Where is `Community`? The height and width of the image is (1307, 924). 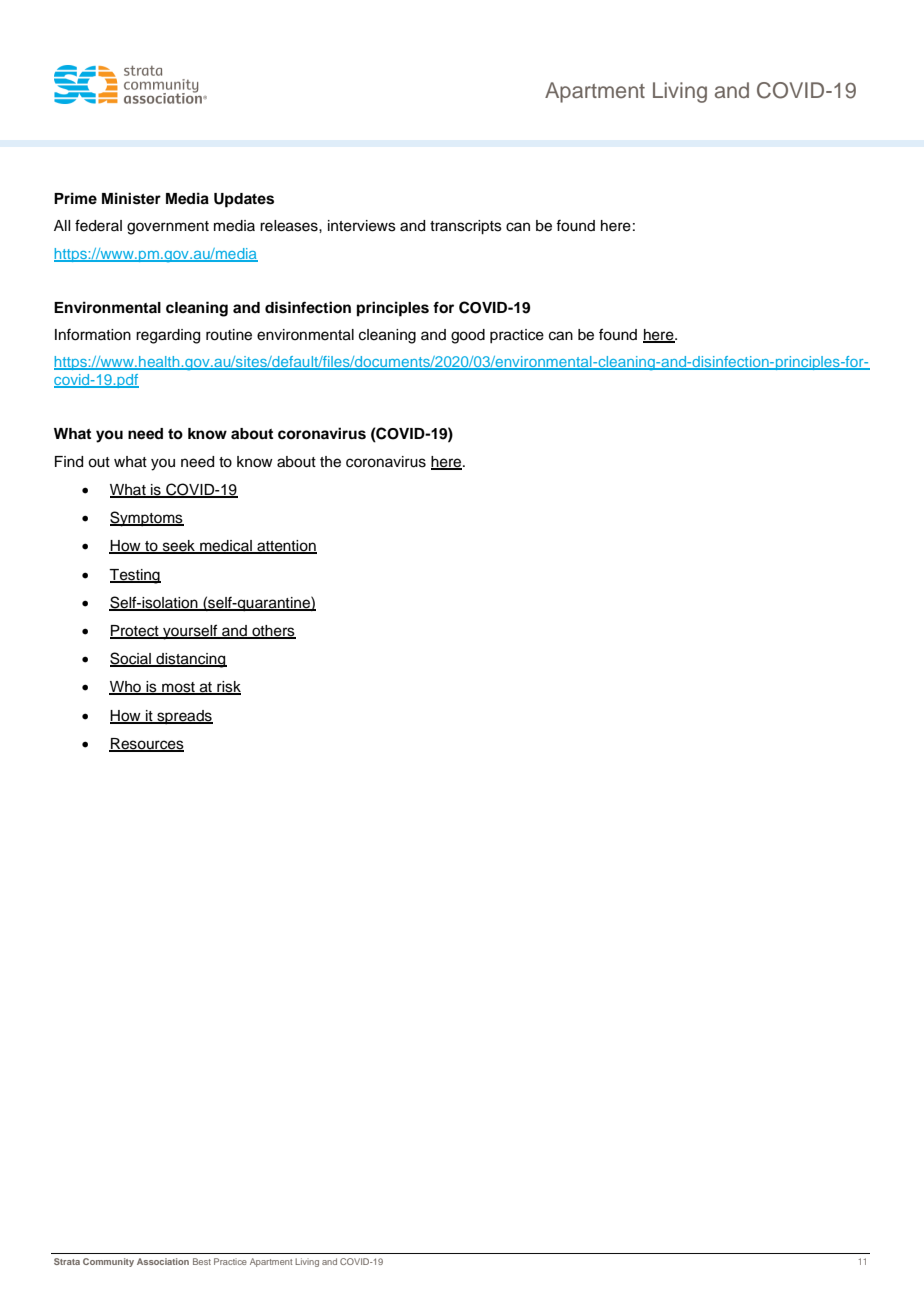
Community is located at coordinates (108, 1262).
